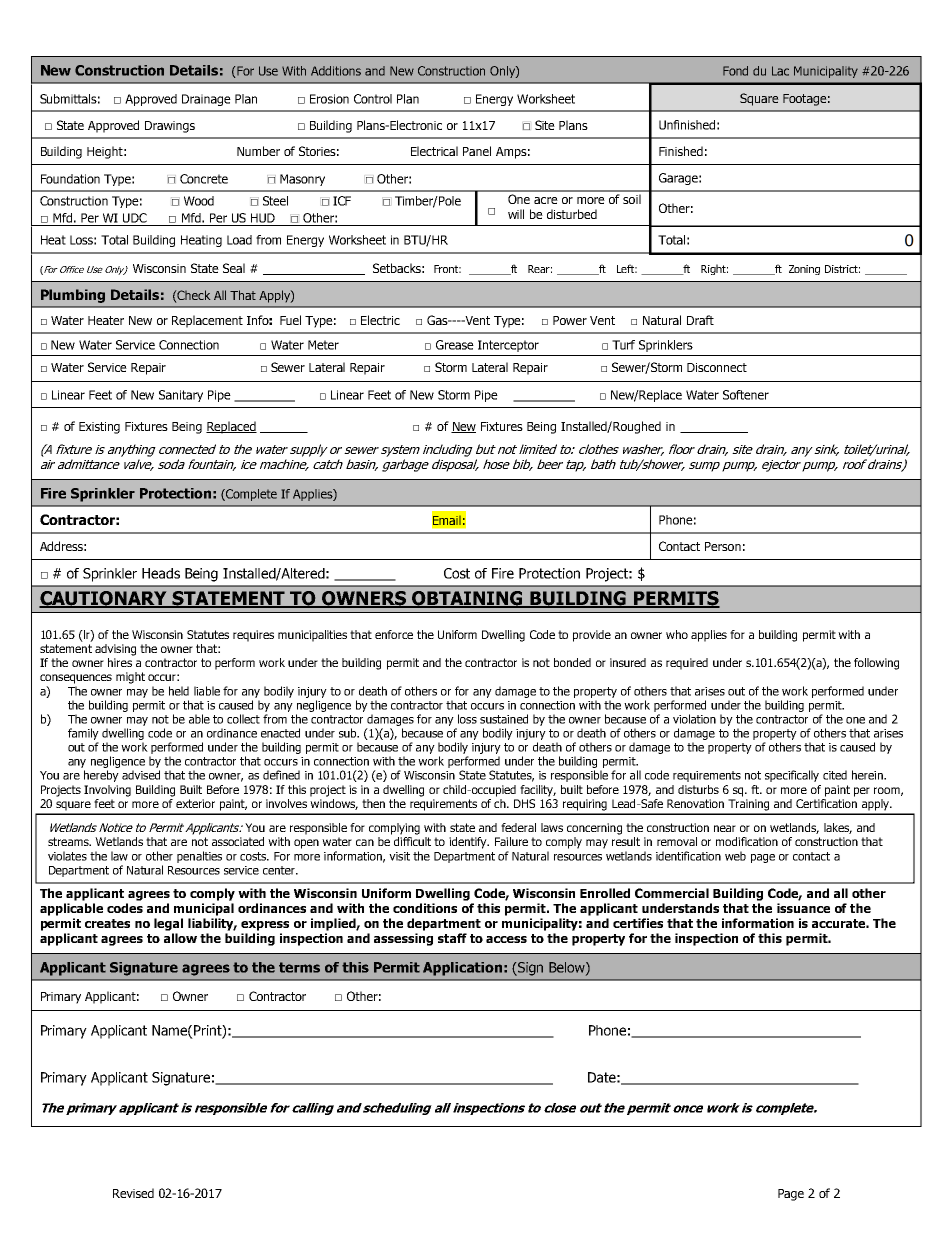  Describe the element at coordinates (115, 650) in the screenshot. I see `advising` at that location.
